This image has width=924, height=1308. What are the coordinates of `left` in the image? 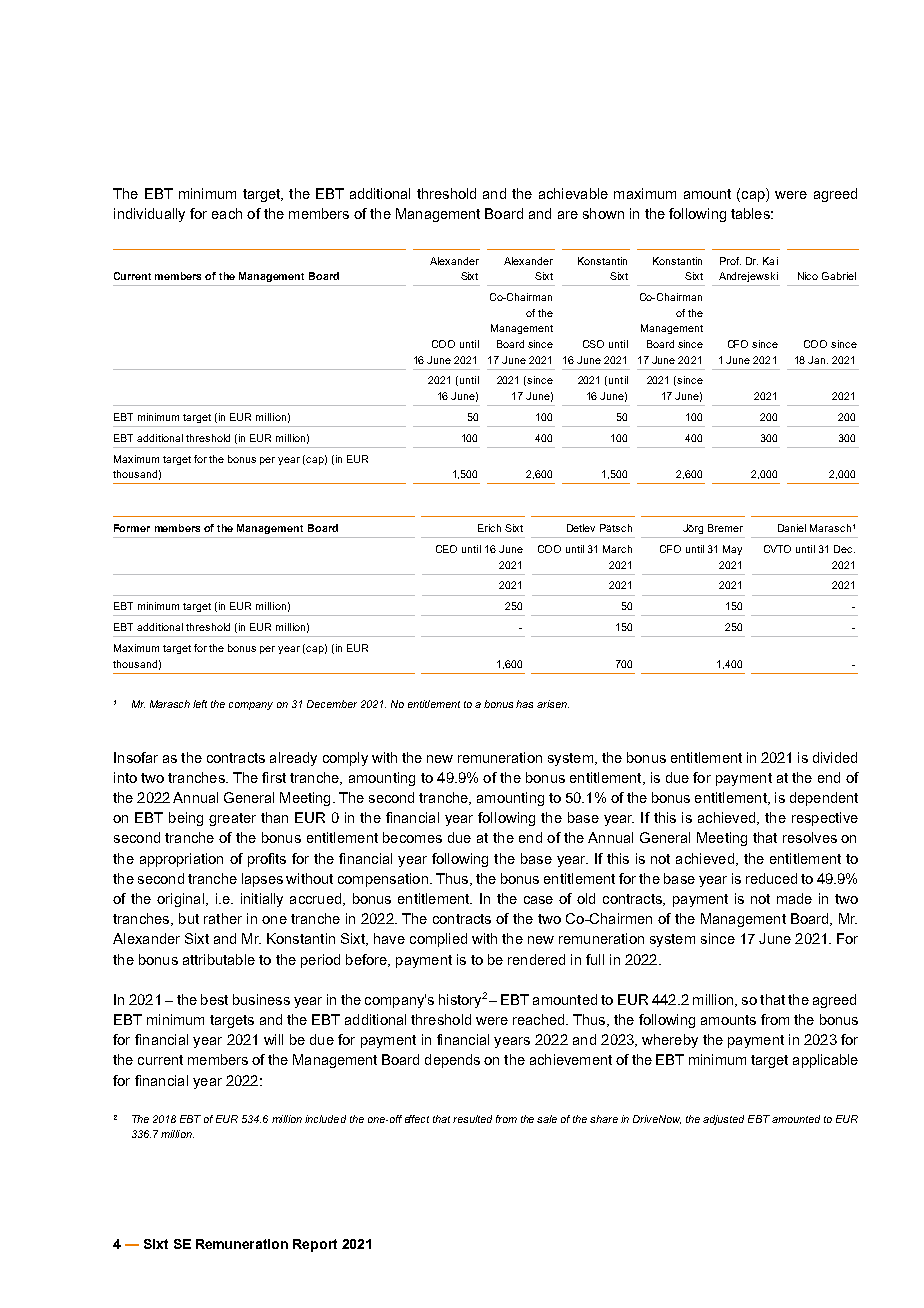 It's located at (200, 704).
